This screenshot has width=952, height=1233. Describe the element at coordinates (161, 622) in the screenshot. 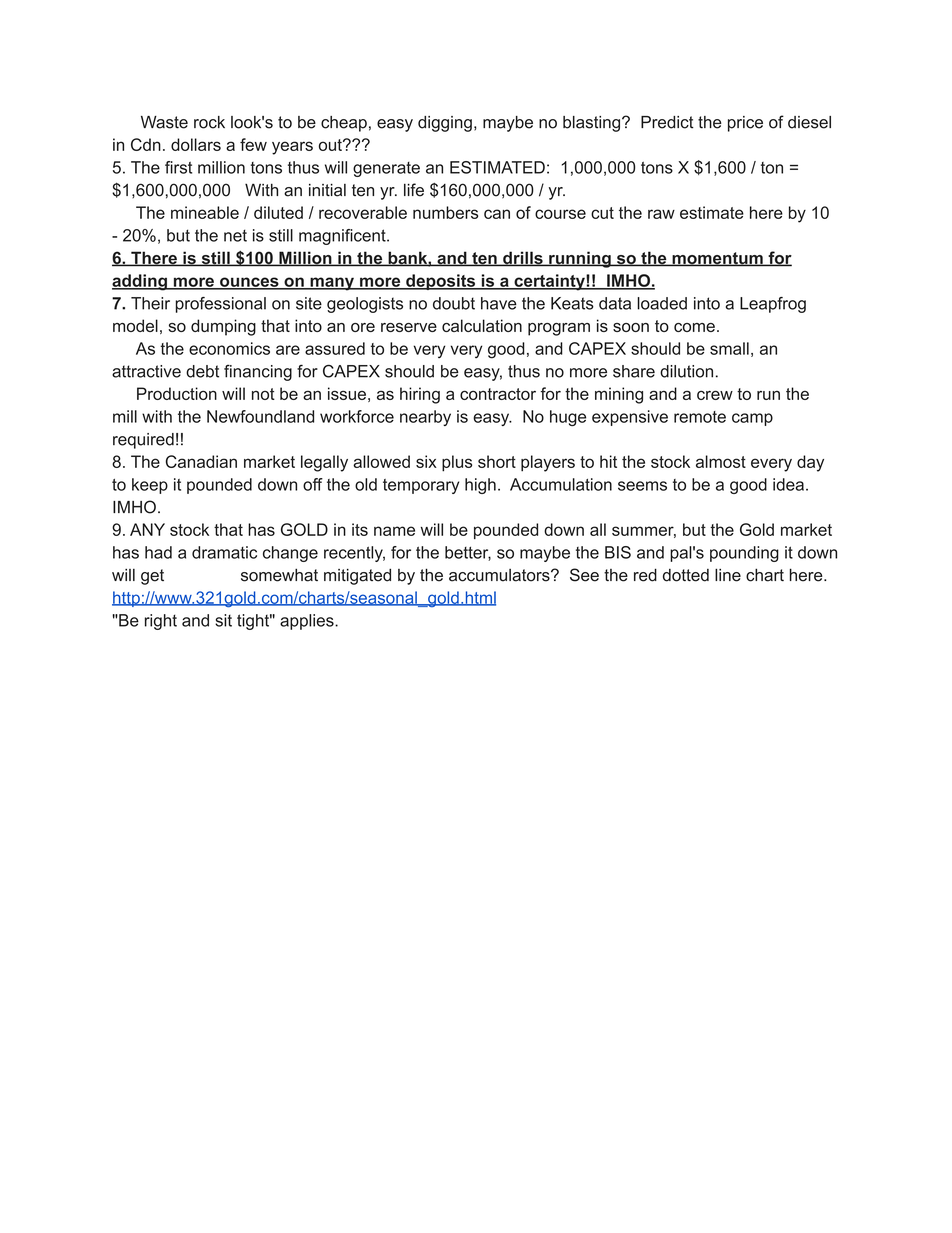

I see `right` at that location.
